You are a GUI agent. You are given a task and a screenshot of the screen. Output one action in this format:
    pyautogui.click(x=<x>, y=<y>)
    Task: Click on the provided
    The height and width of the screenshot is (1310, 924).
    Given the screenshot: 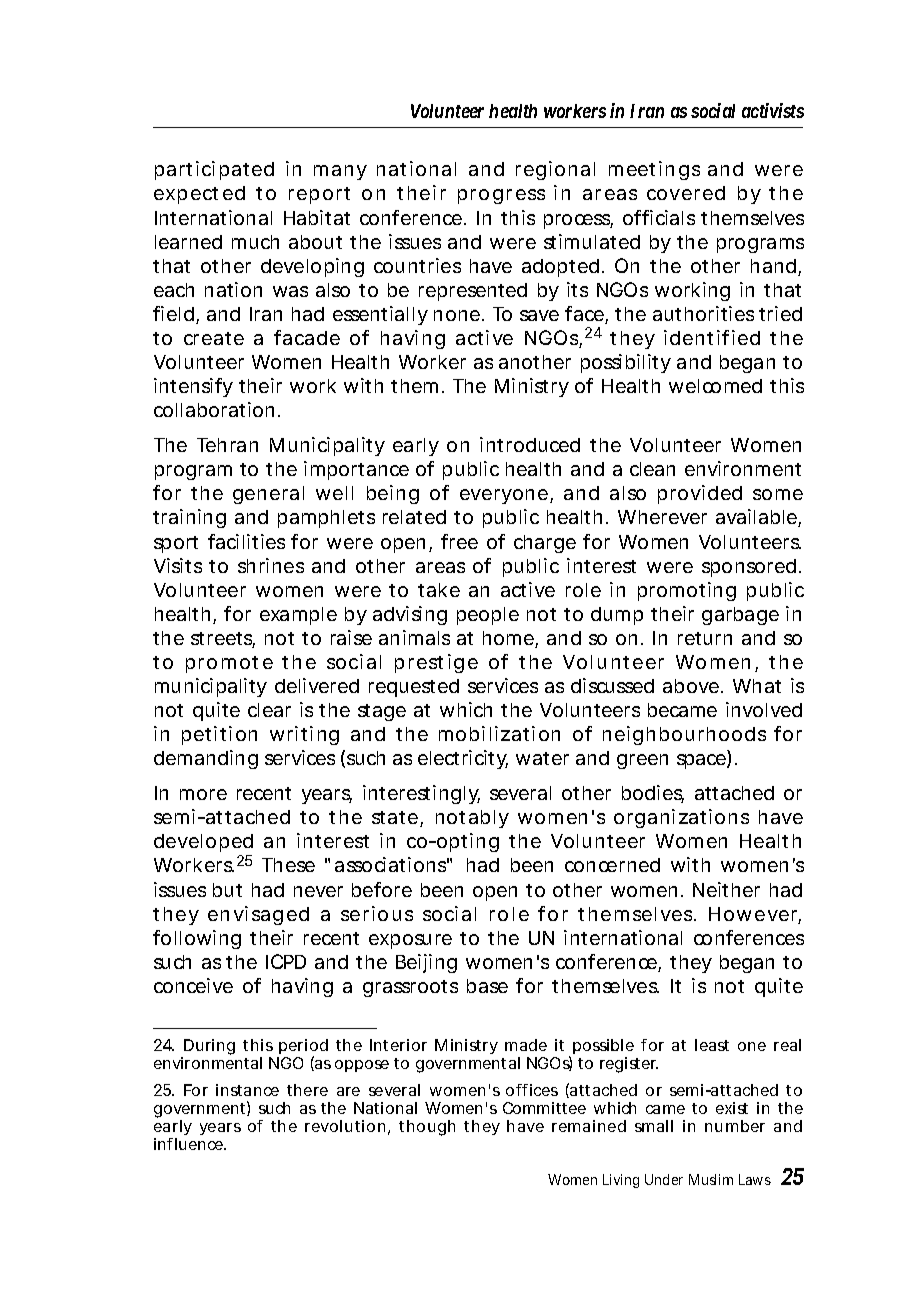 What is the action you would take?
    pyautogui.click(x=700, y=494)
